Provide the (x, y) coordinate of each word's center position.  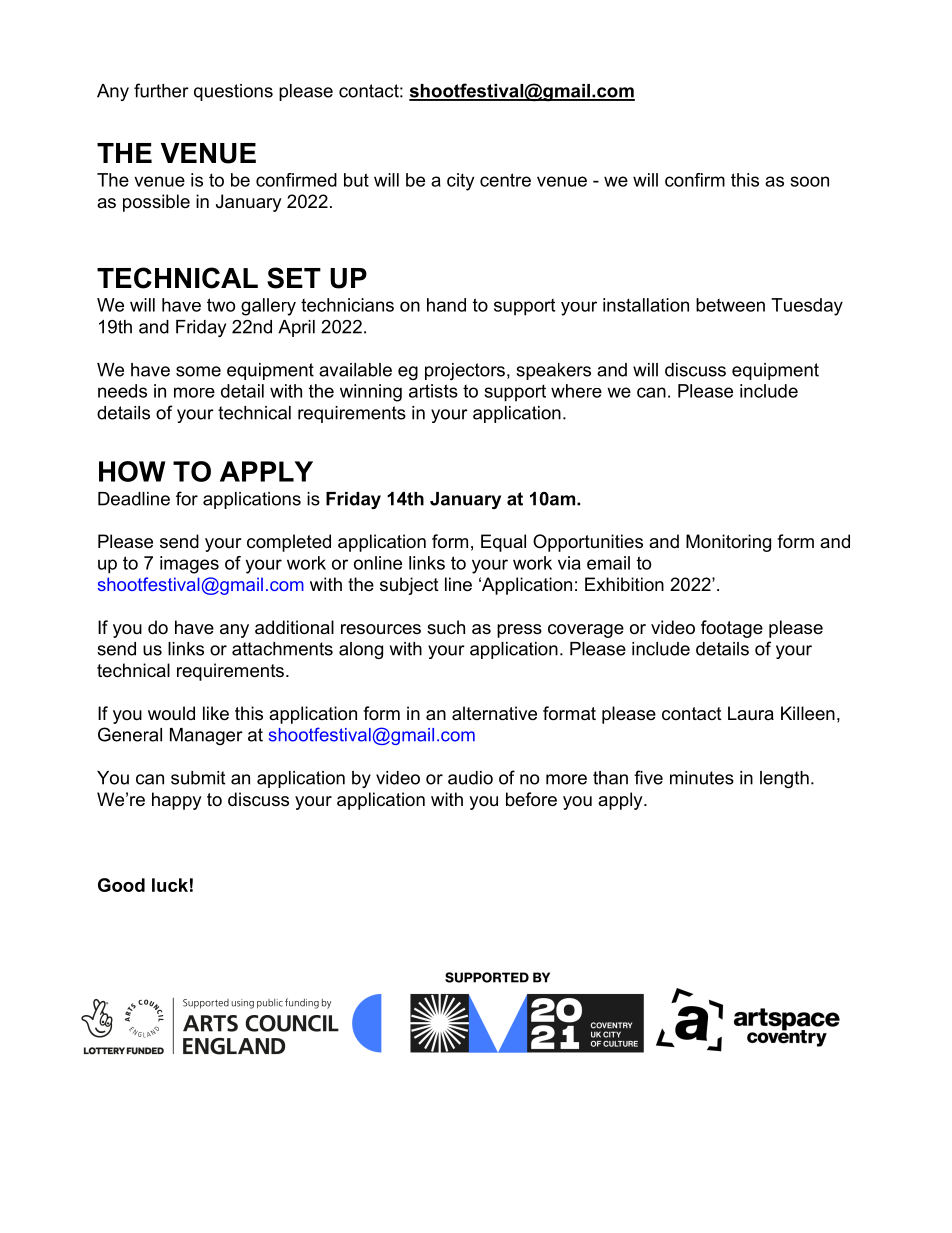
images (189, 565)
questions (233, 92)
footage (732, 629)
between (730, 305)
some (198, 371)
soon (810, 181)
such (446, 627)
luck (170, 885)
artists (433, 391)
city (460, 182)
